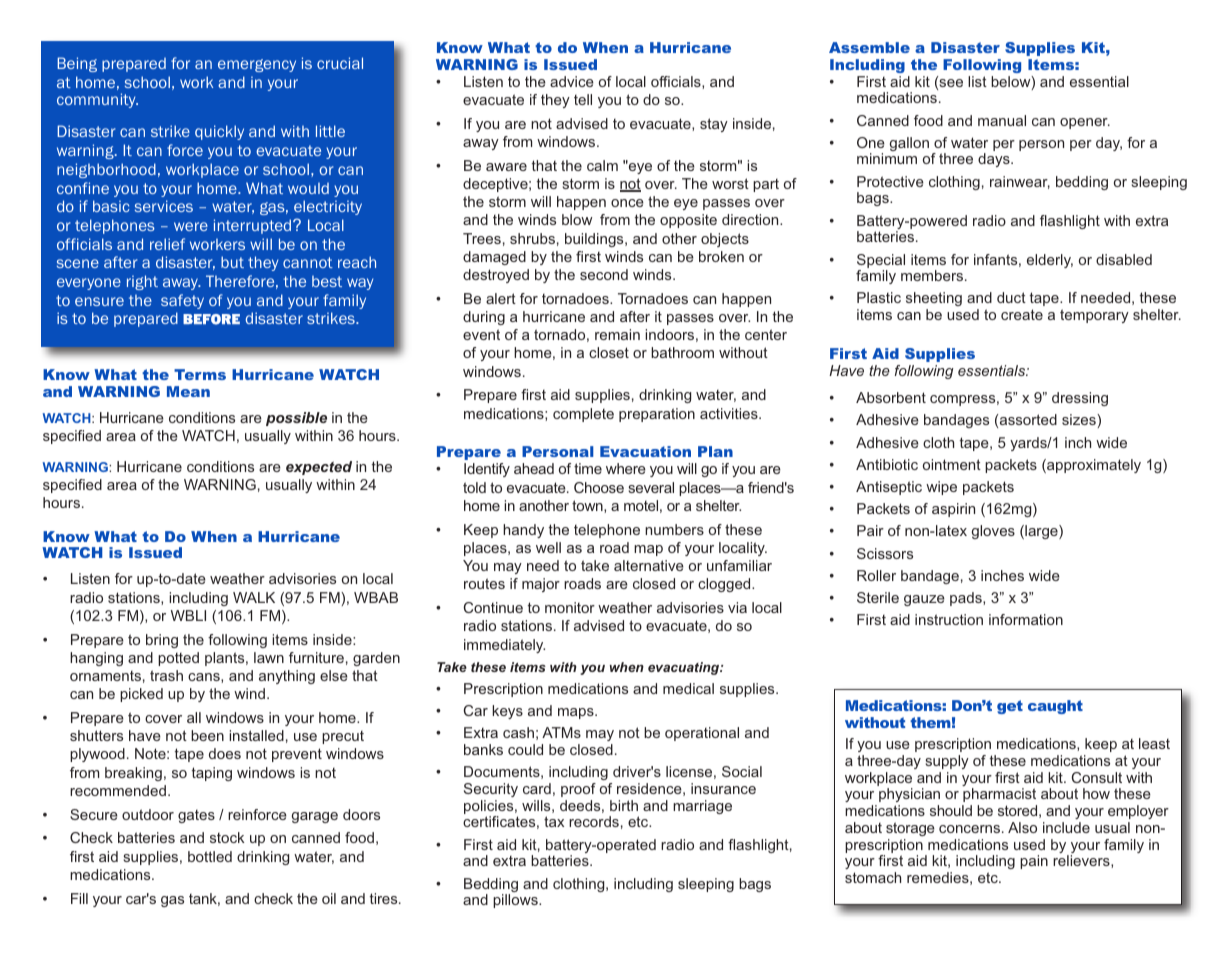  I want to click on WALK, so click(254, 597).
